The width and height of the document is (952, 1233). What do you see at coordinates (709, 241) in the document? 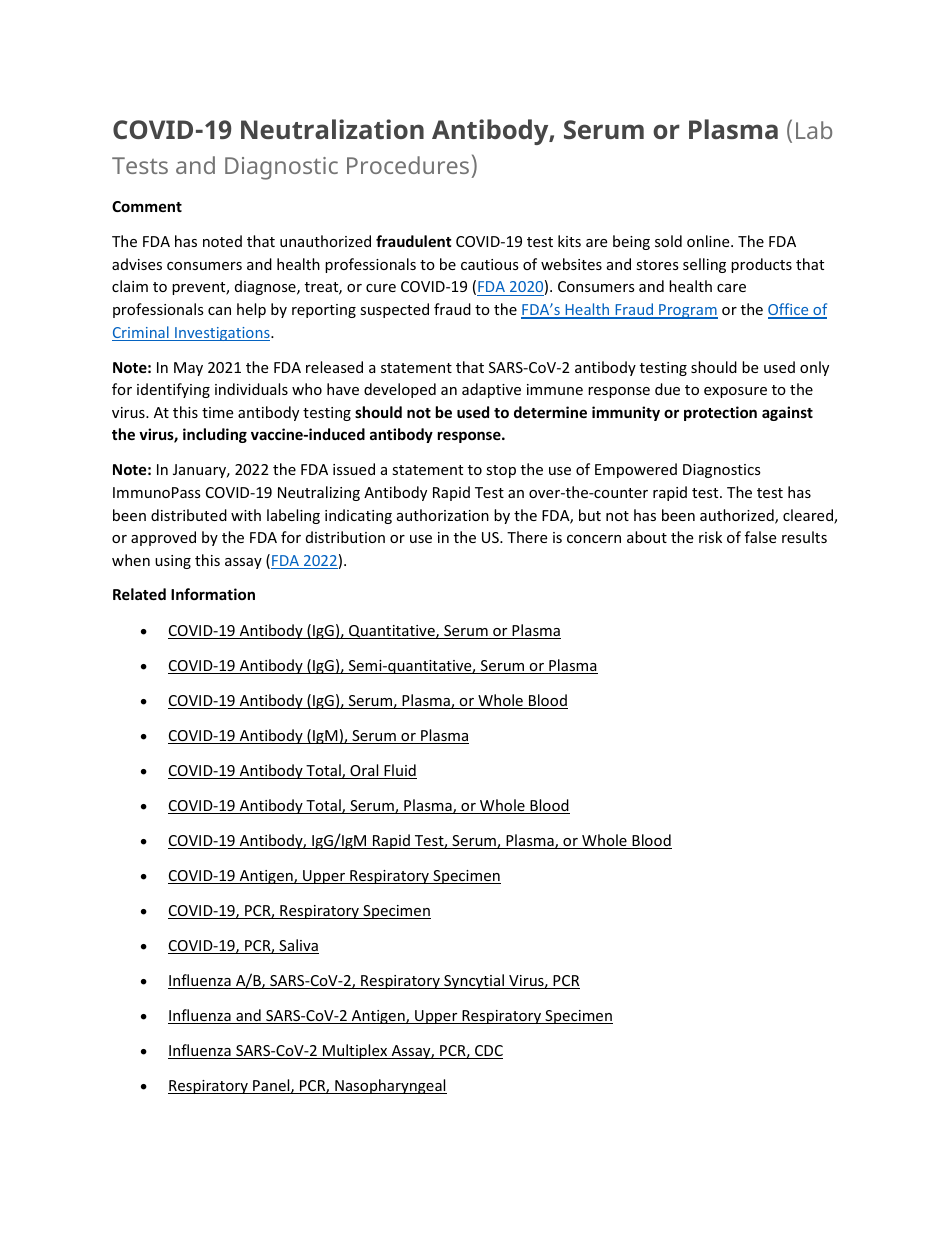
I see `online` at bounding box center [709, 241].
